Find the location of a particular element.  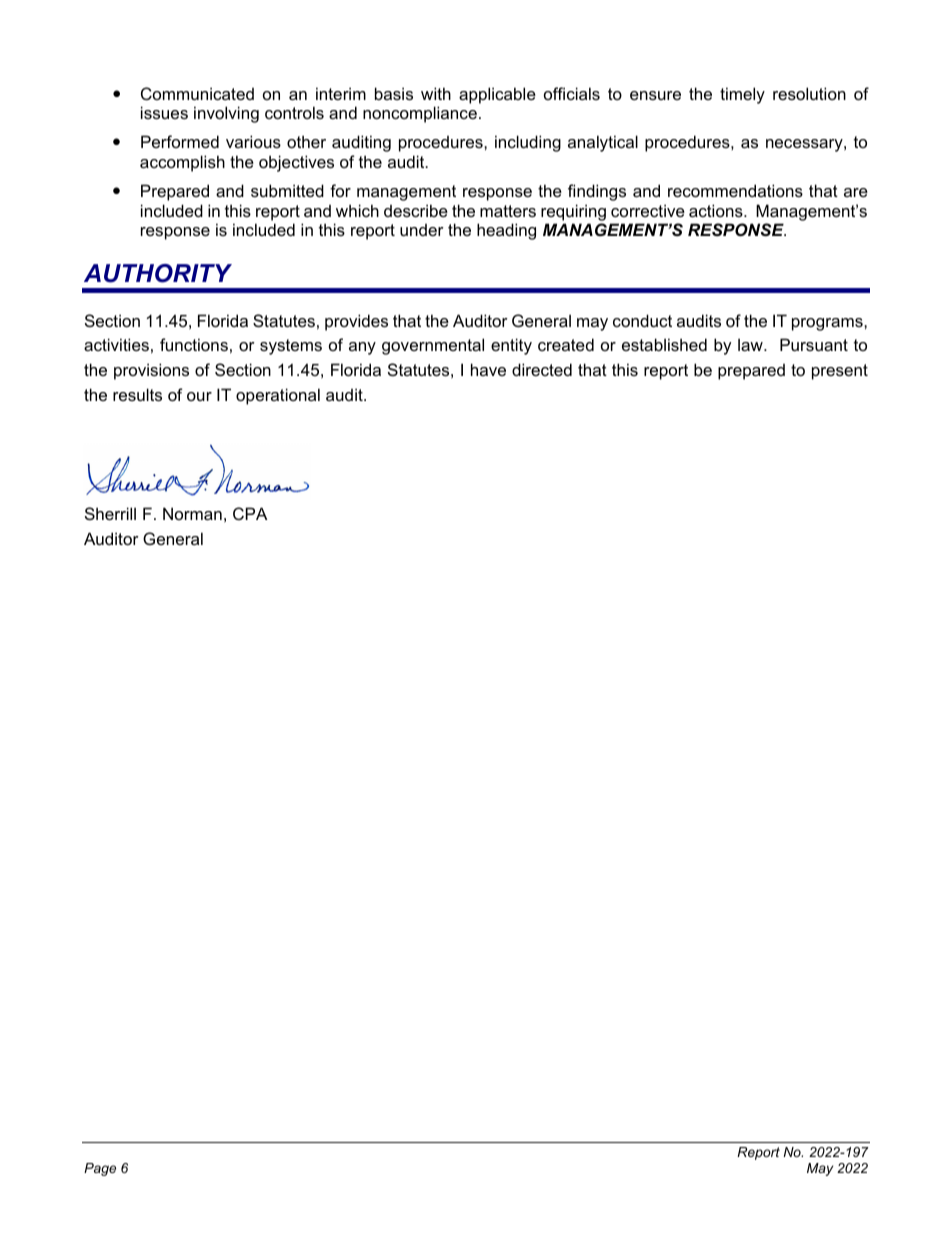

Norman is located at coordinates (192, 513).
